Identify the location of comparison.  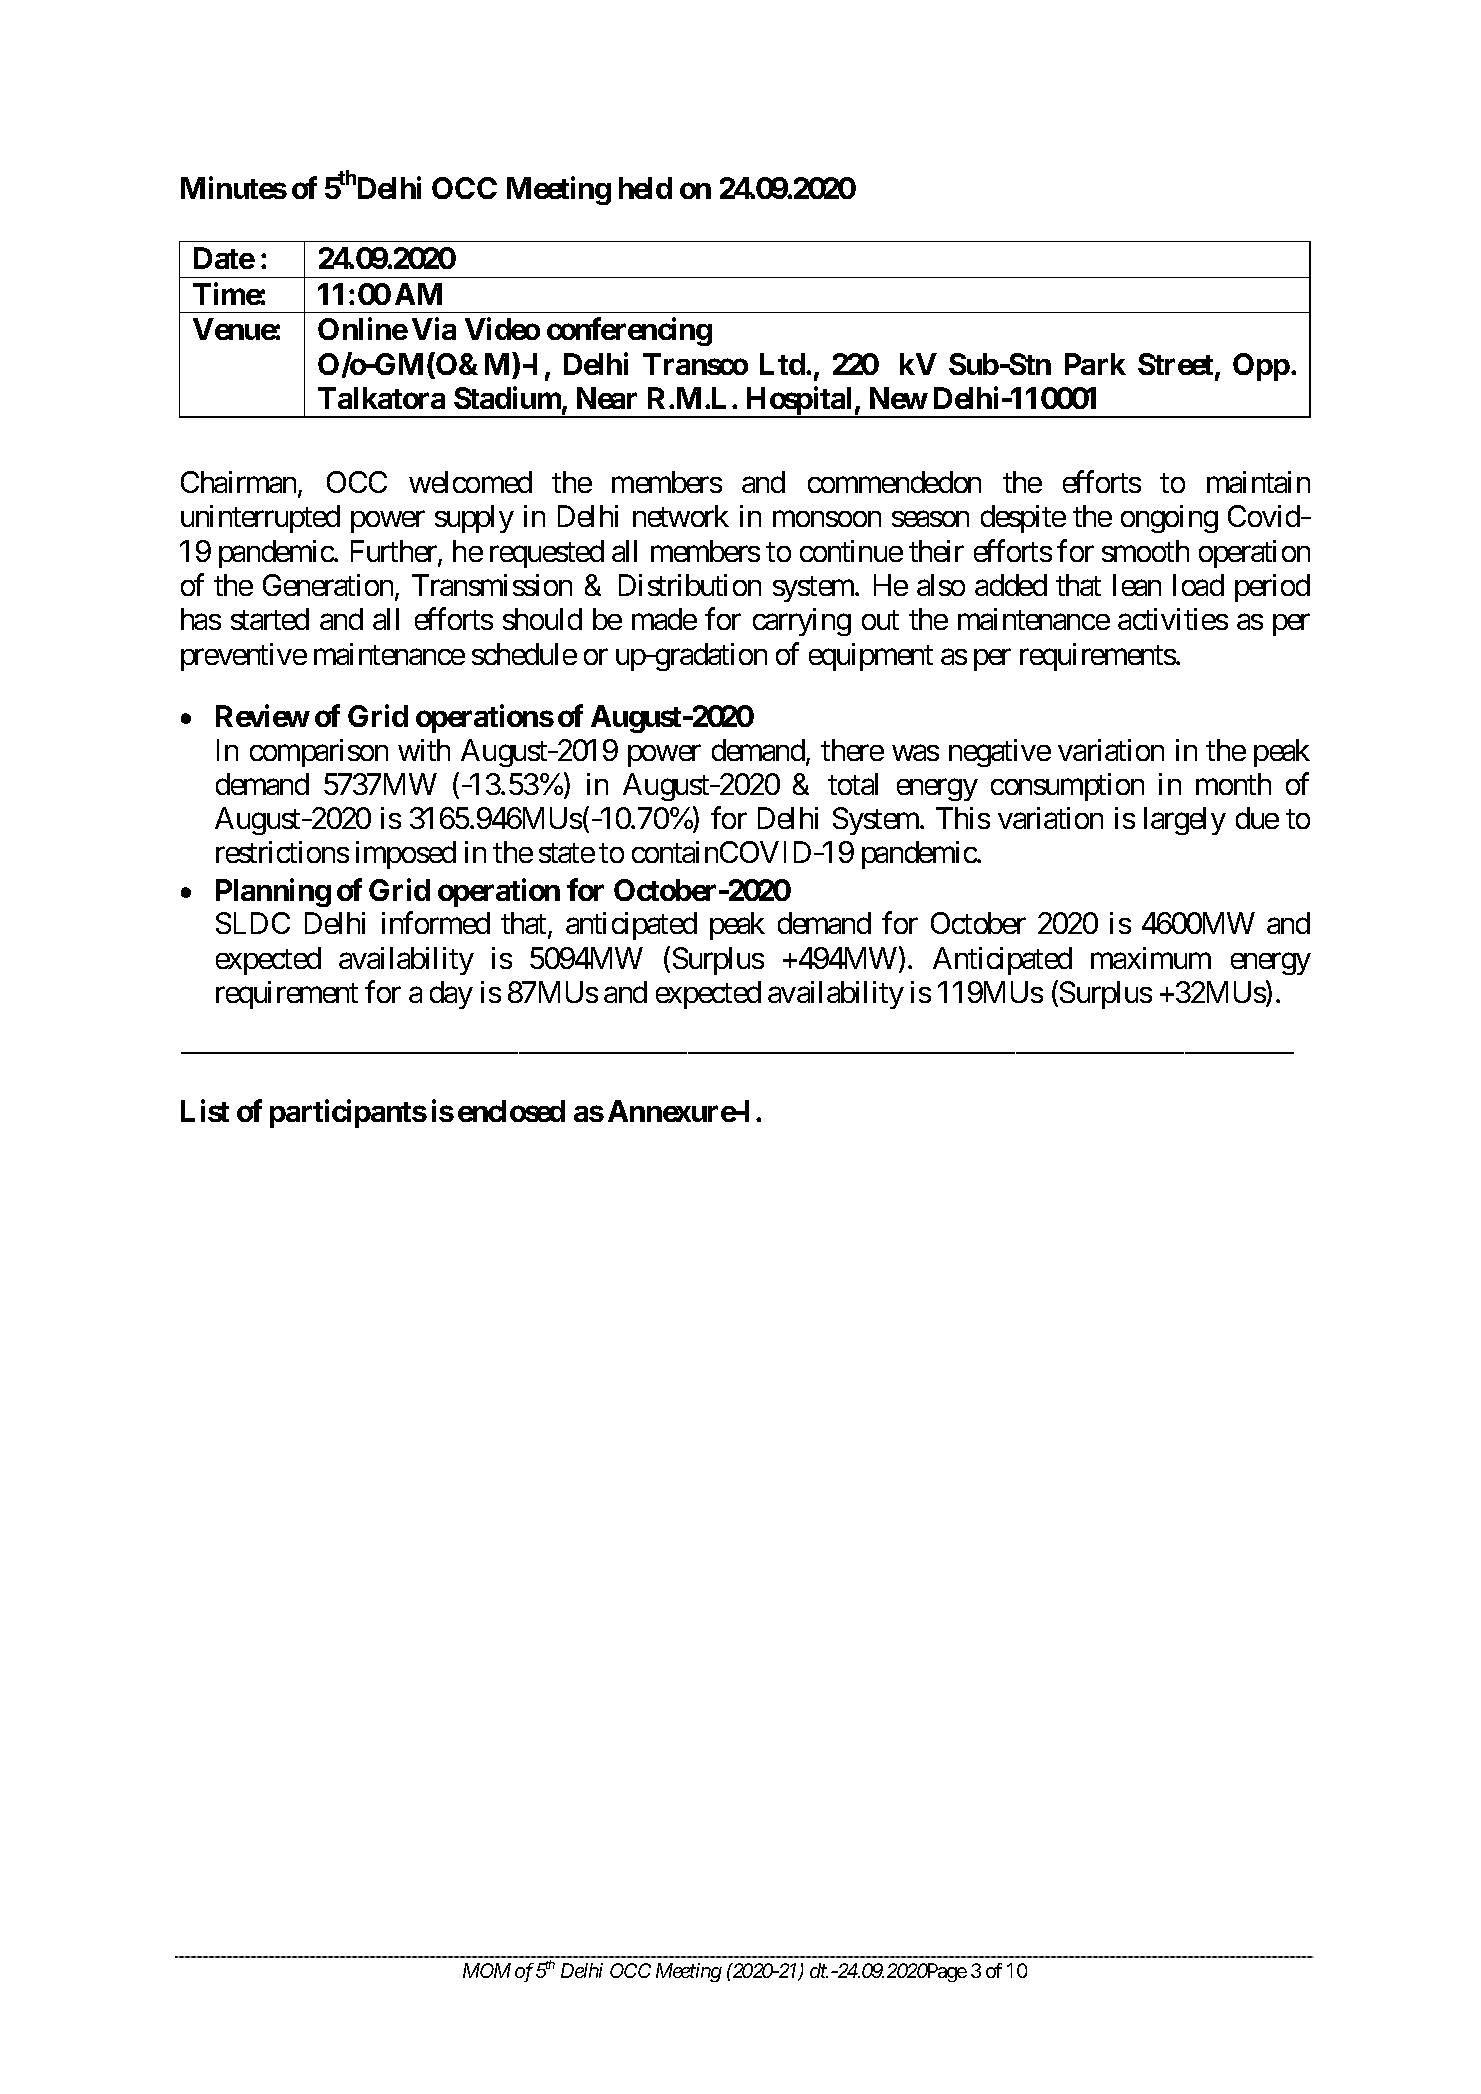
(319, 753).
